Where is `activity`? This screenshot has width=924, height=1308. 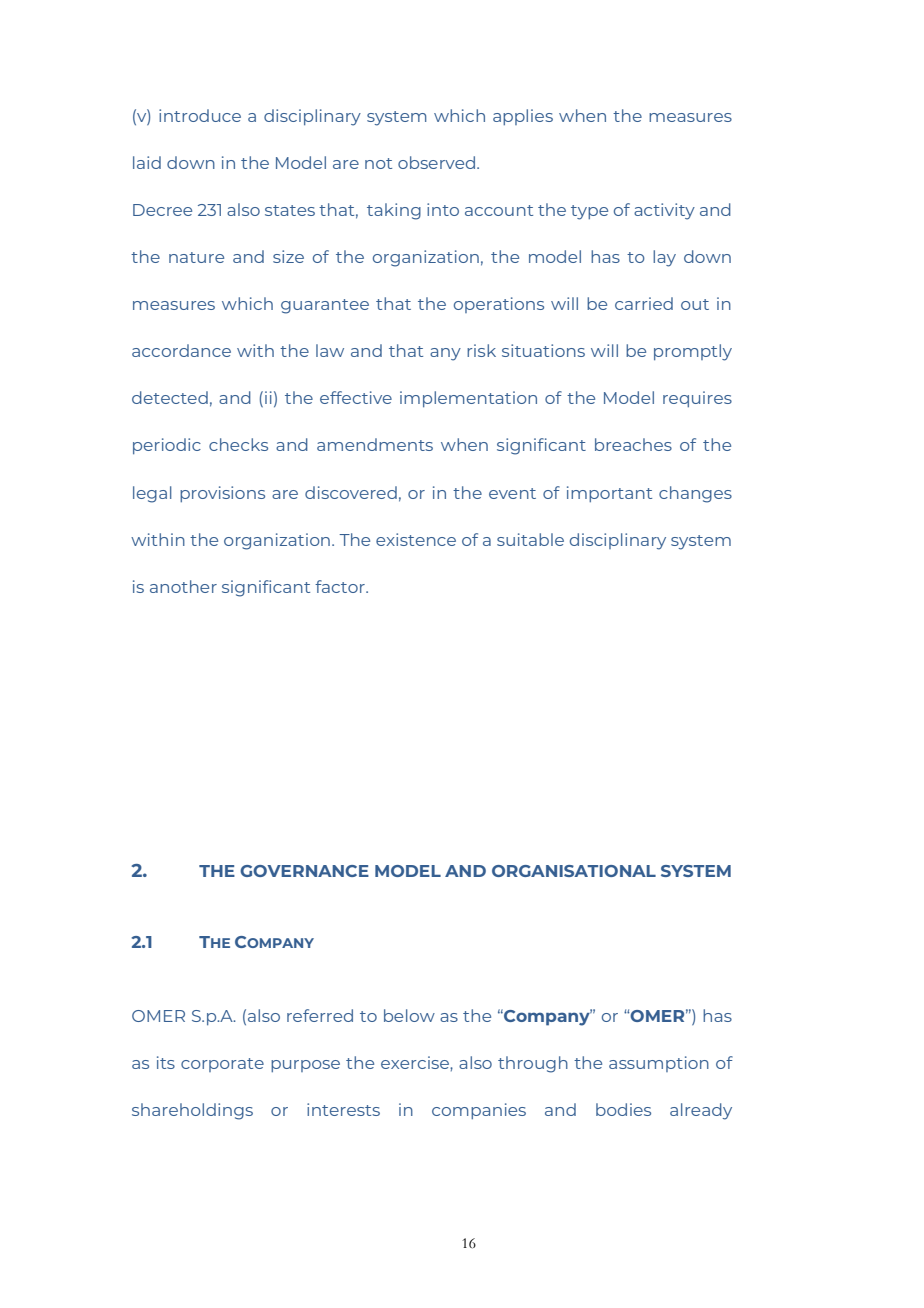 activity is located at coordinates (664, 211).
